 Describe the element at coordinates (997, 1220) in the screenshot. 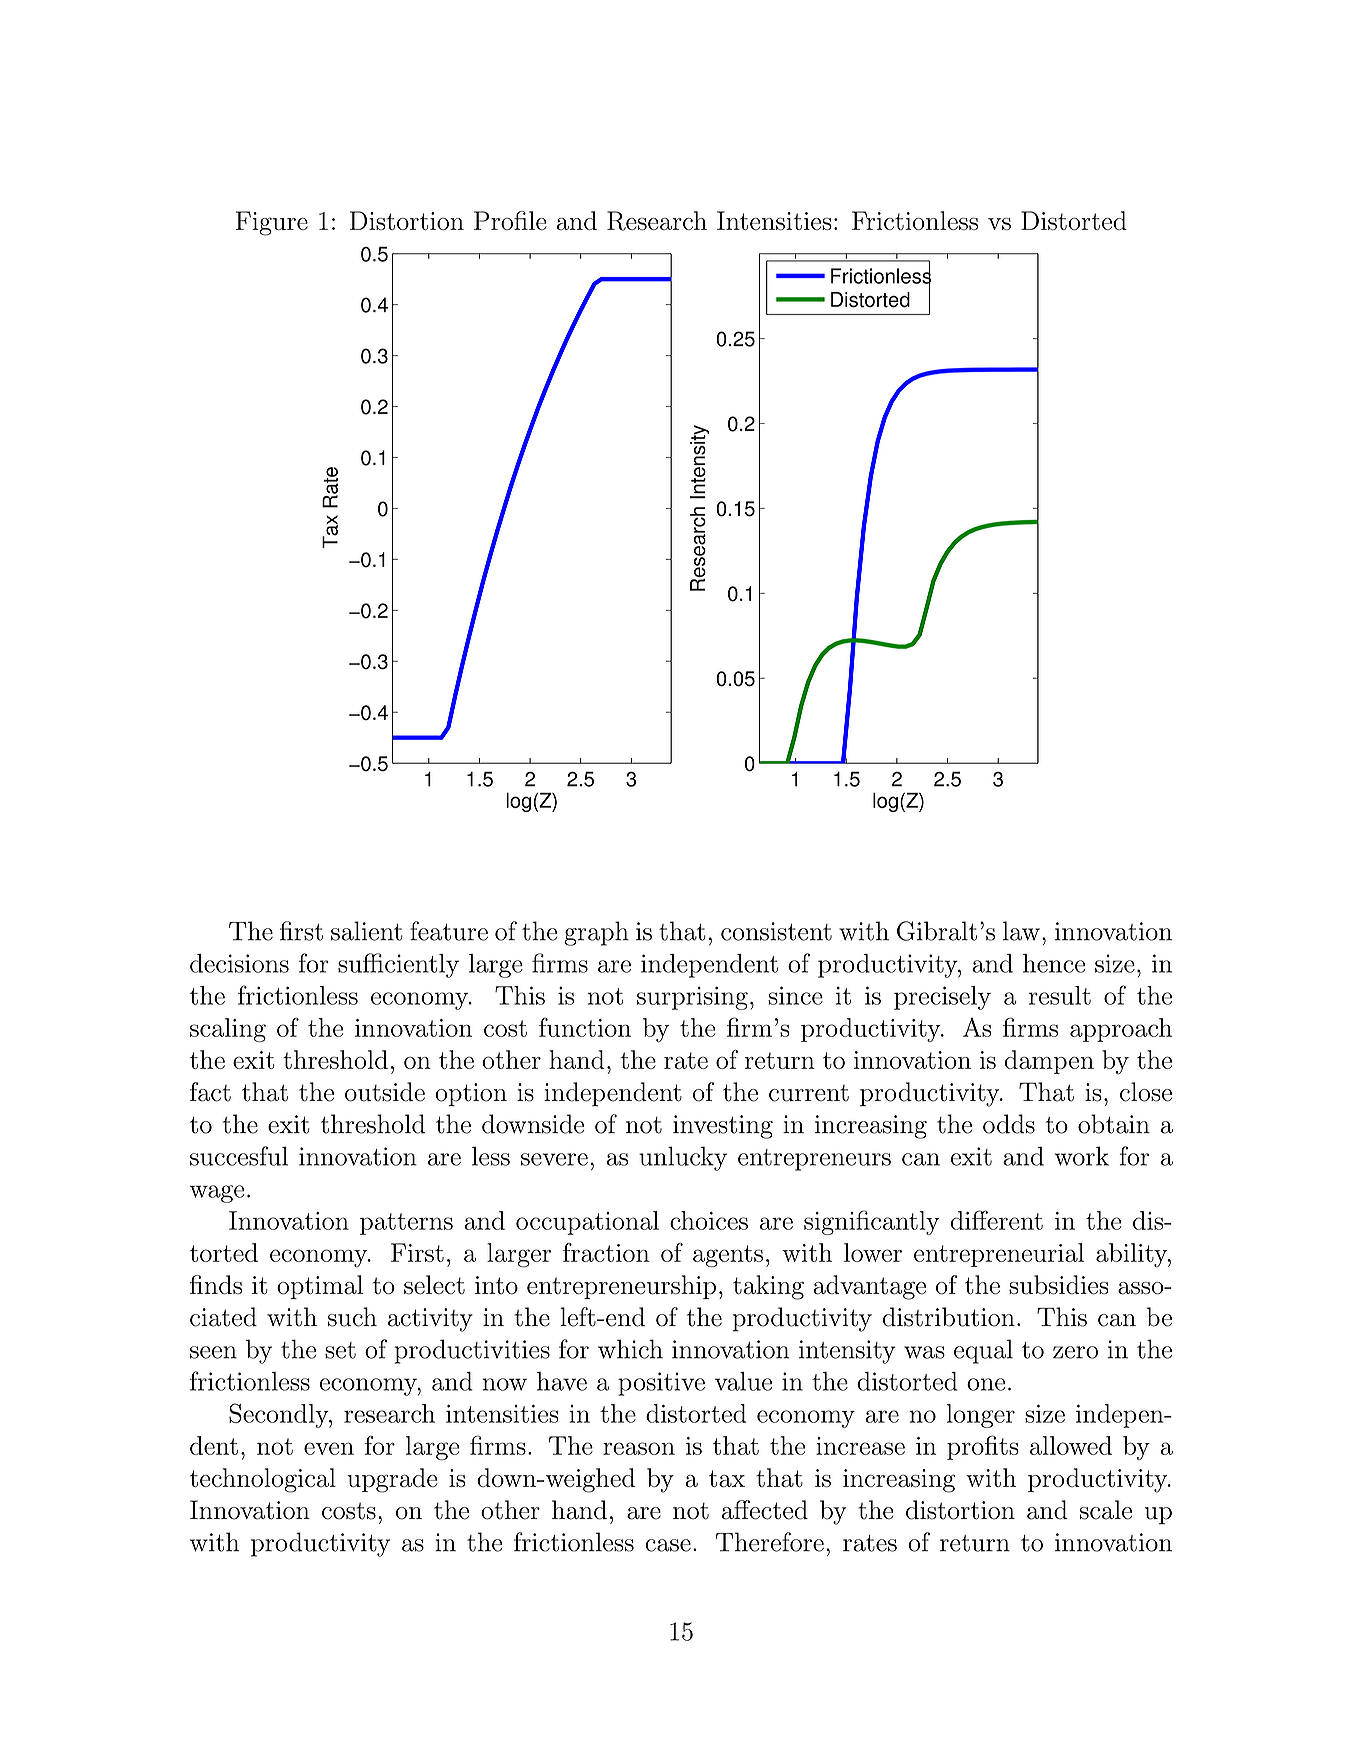

I see `different` at that location.
